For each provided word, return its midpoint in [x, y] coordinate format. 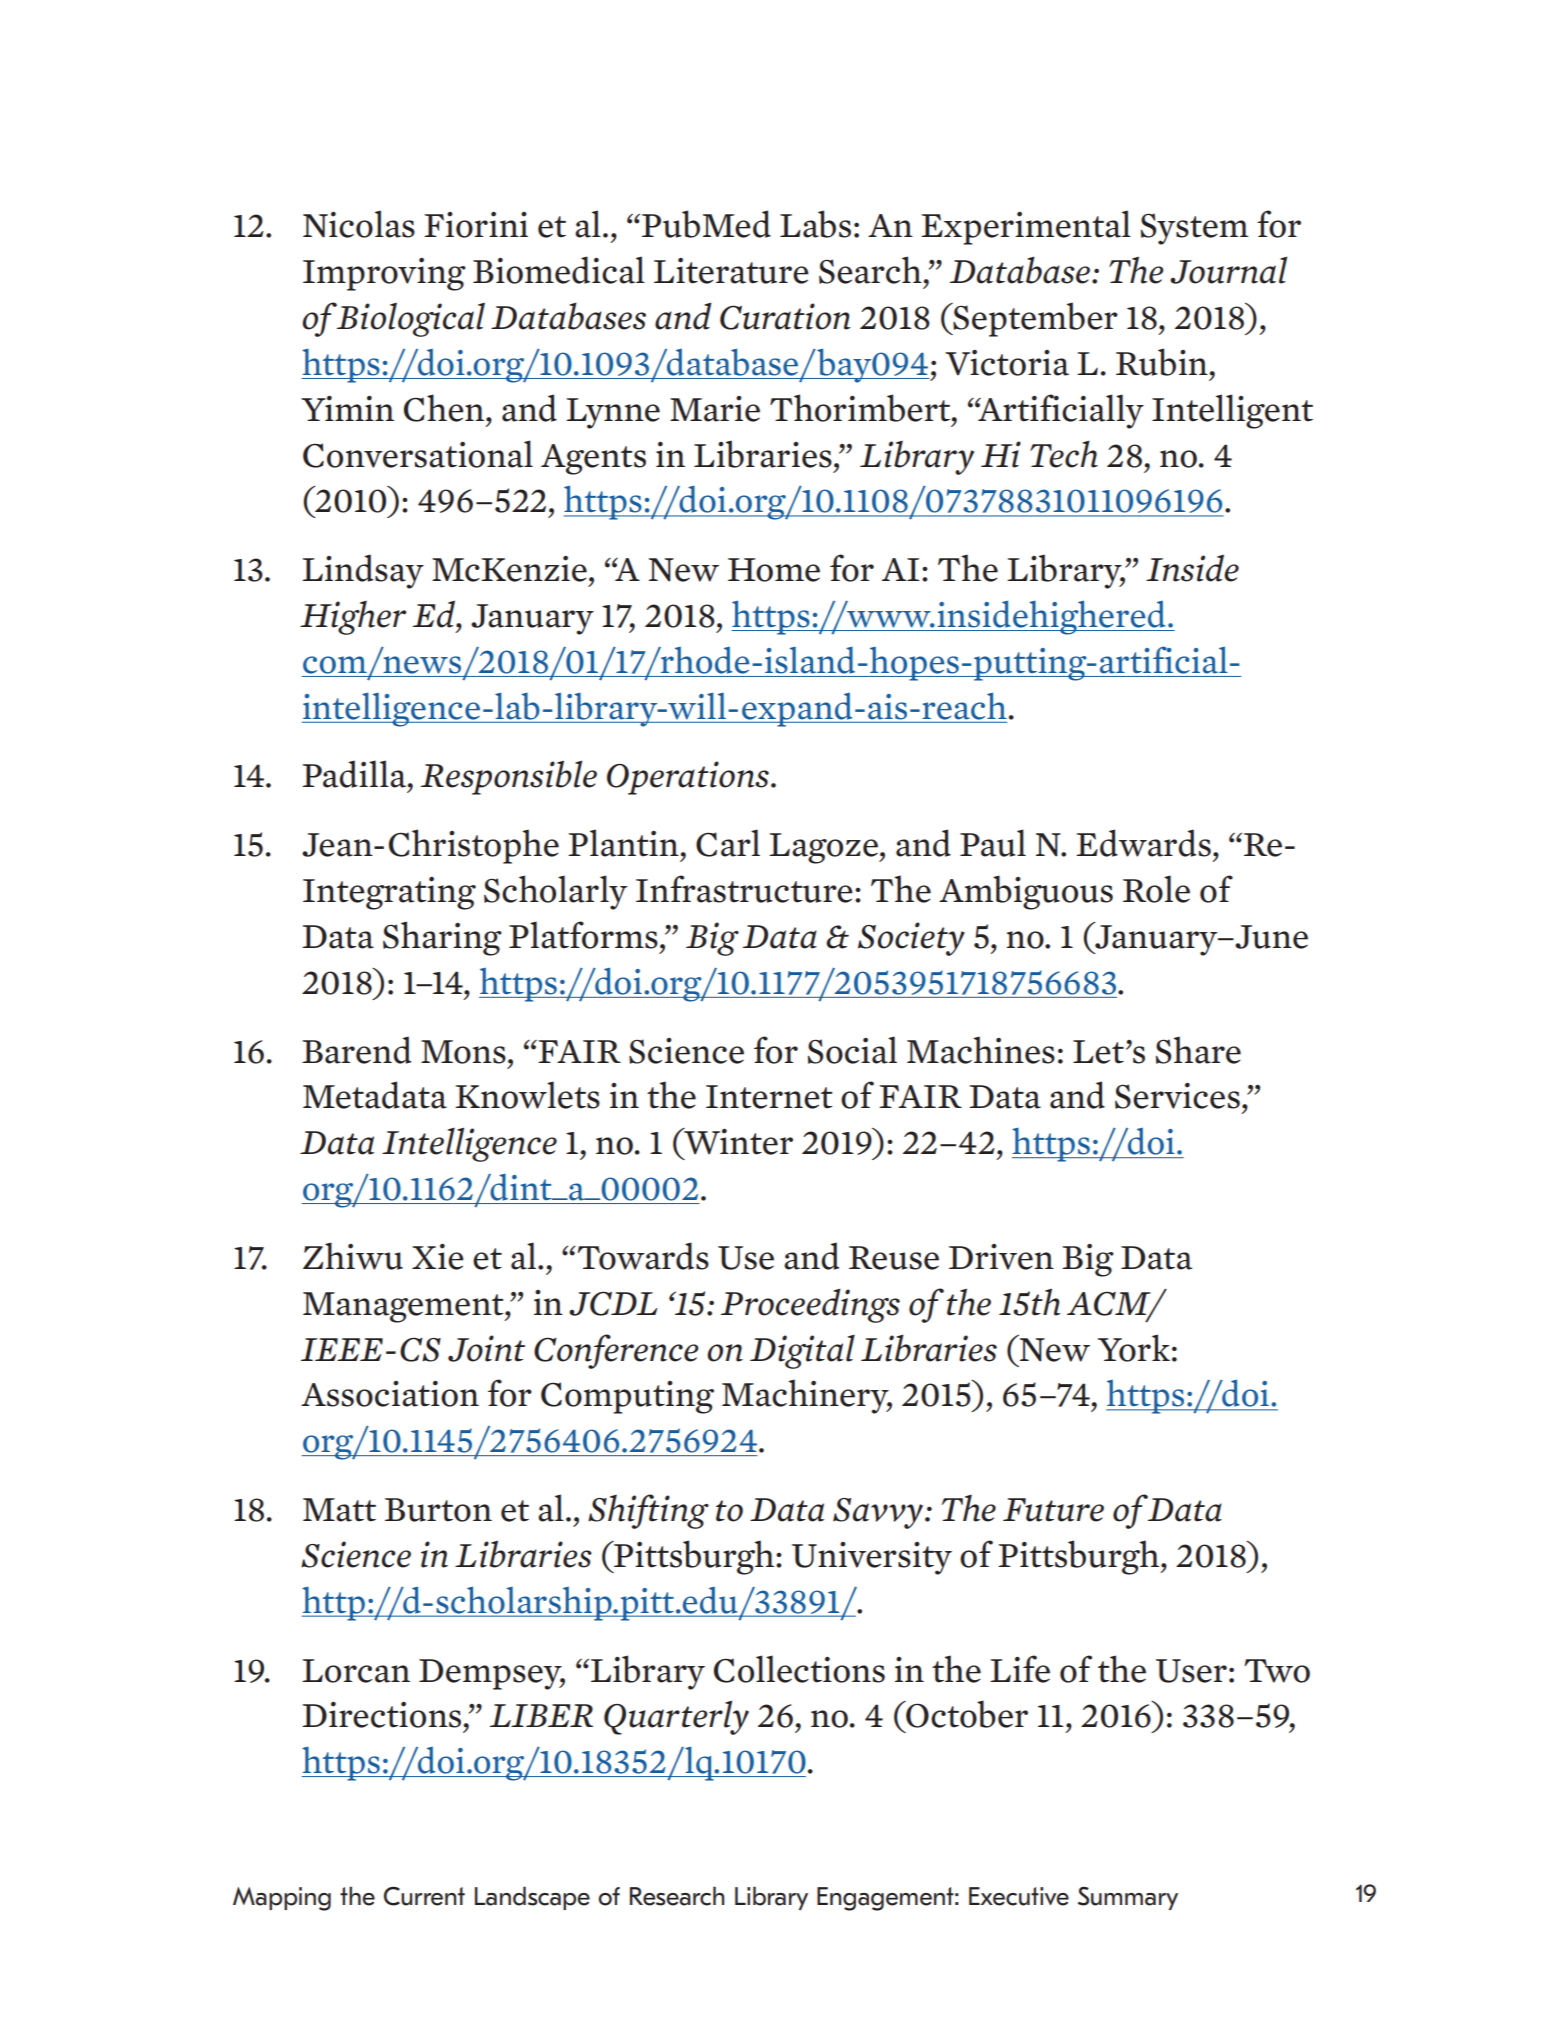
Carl [728, 843]
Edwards [1143, 843]
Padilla [355, 774]
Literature [731, 271]
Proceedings [810, 1305]
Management [404, 1307]
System [1194, 229]
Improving [384, 274]
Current [424, 1896]
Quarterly [676, 1717]
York [1134, 1348]
